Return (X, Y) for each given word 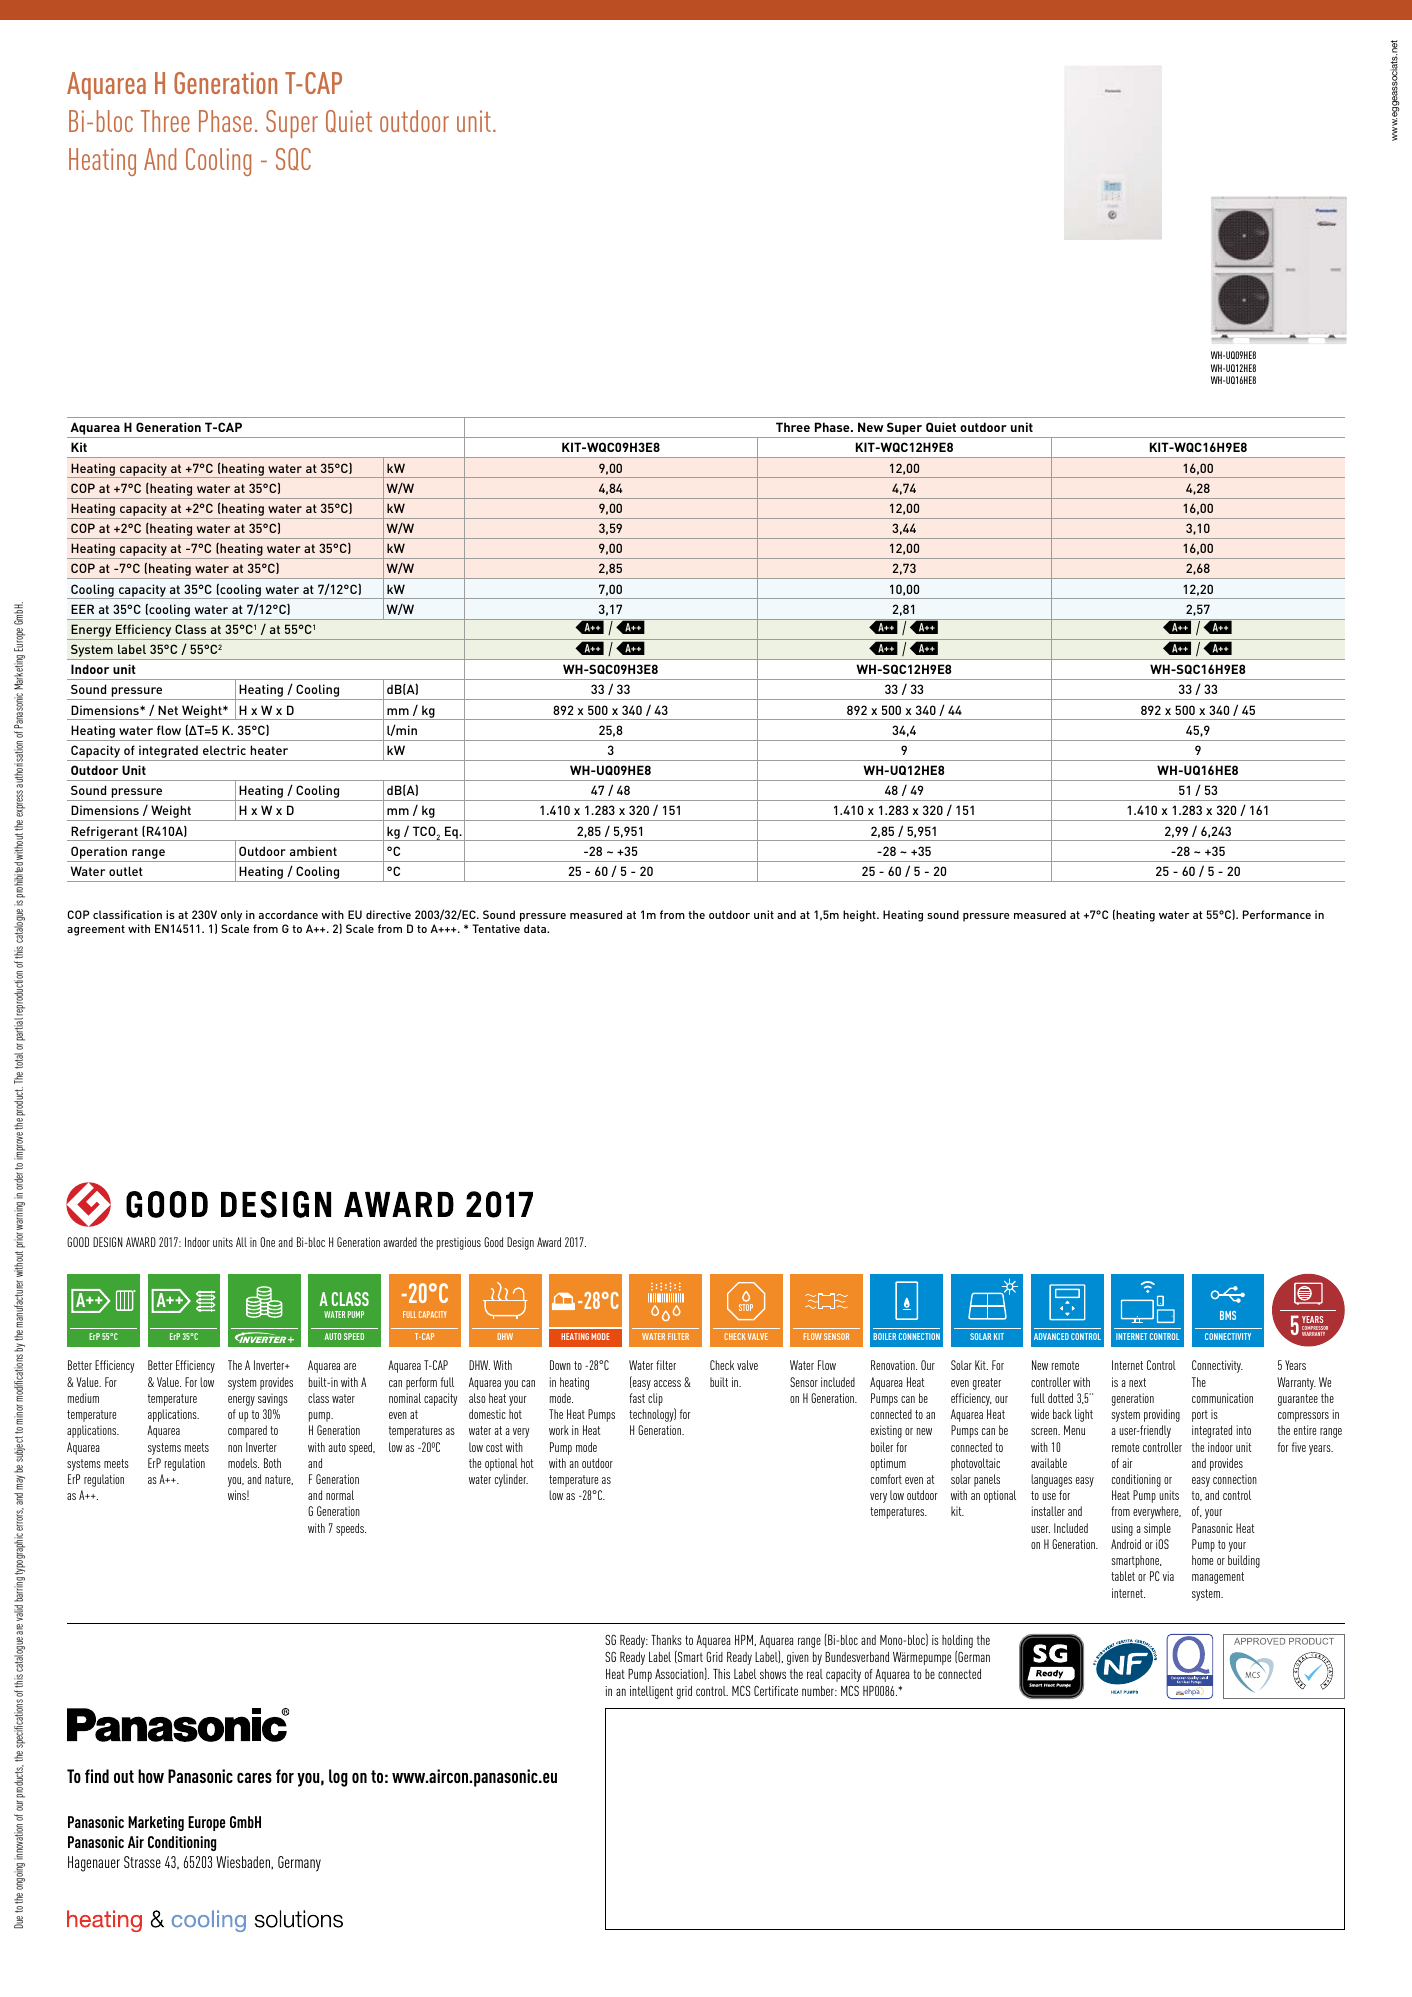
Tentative (496, 928)
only (231, 916)
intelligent (651, 1692)
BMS (1228, 1315)
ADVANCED (1051, 1336)
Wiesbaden (244, 1862)
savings (273, 1399)
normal (340, 1495)
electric (224, 750)
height (860, 916)
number (819, 1691)
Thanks (666, 1640)
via (1168, 1576)
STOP (746, 1307)
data (536, 928)
